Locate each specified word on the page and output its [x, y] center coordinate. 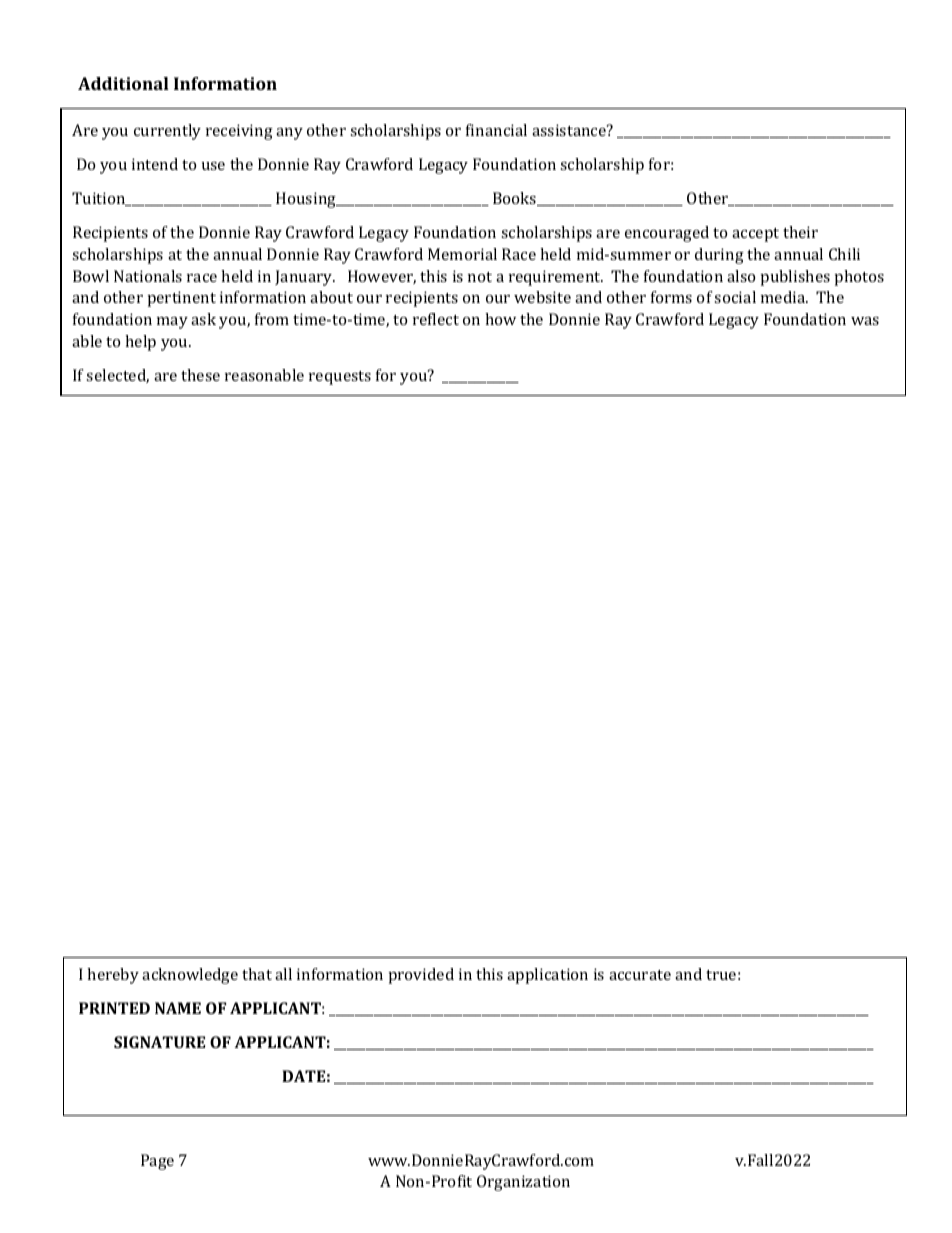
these [200, 375]
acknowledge [190, 976]
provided [421, 976]
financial [496, 130]
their [800, 232]
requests [340, 378]
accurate [640, 975]
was [865, 321]
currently [167, 132]
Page [157, 1162]
